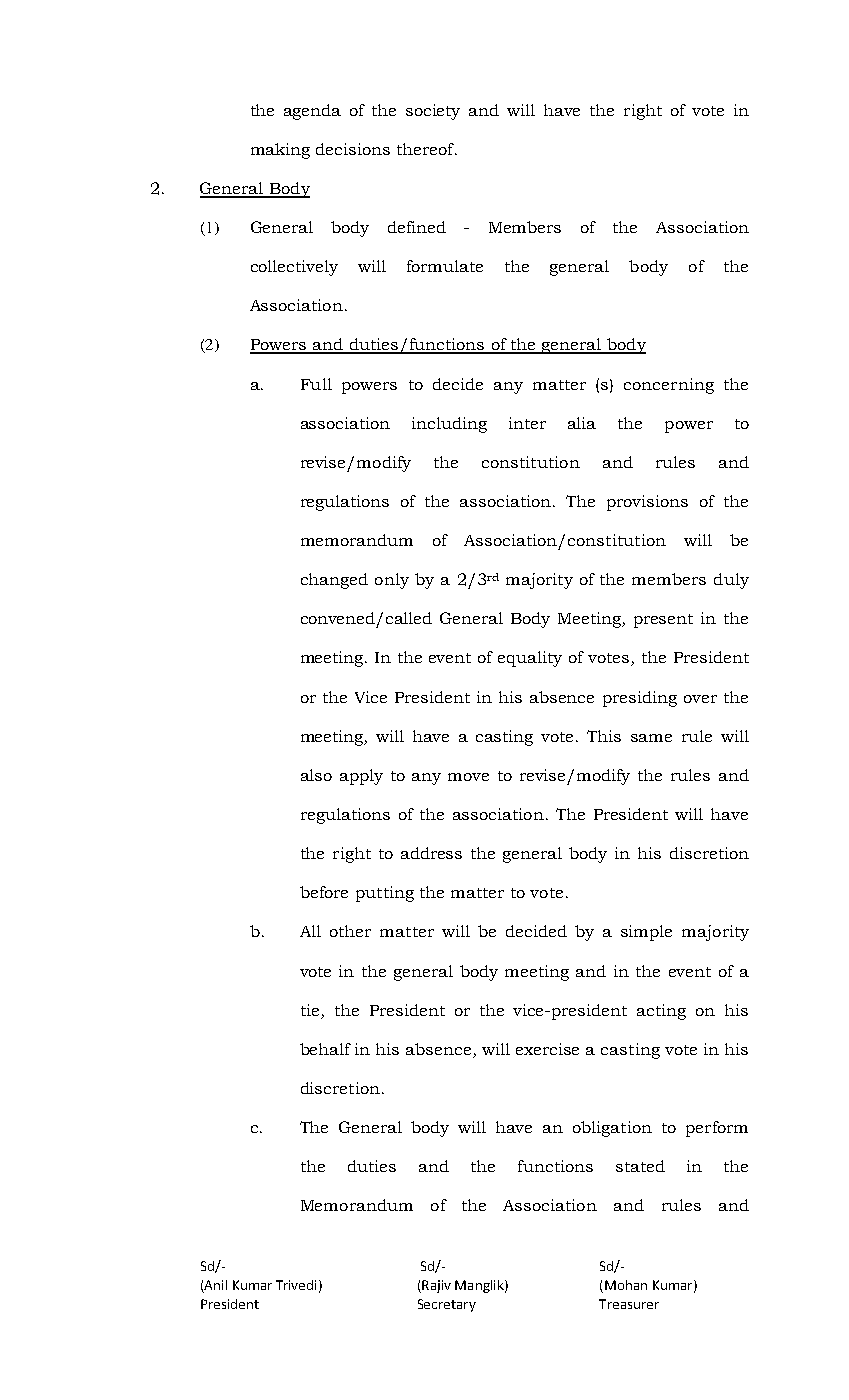  Describe the element at coordinates (353, 149) in the document. I see `decisions` at that location.
